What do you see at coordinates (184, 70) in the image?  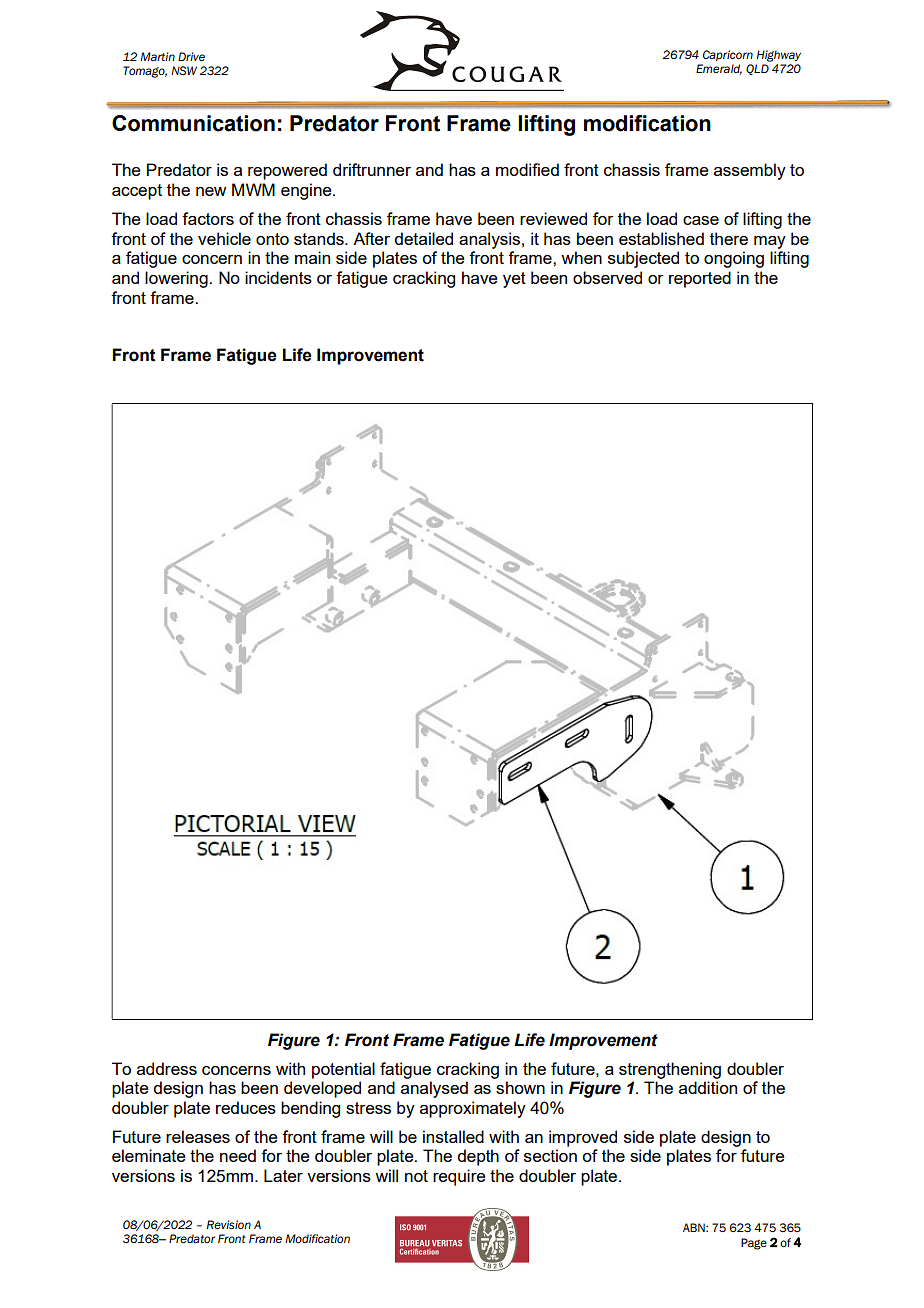 I see `NSW` at bounding box center [184, 70].
